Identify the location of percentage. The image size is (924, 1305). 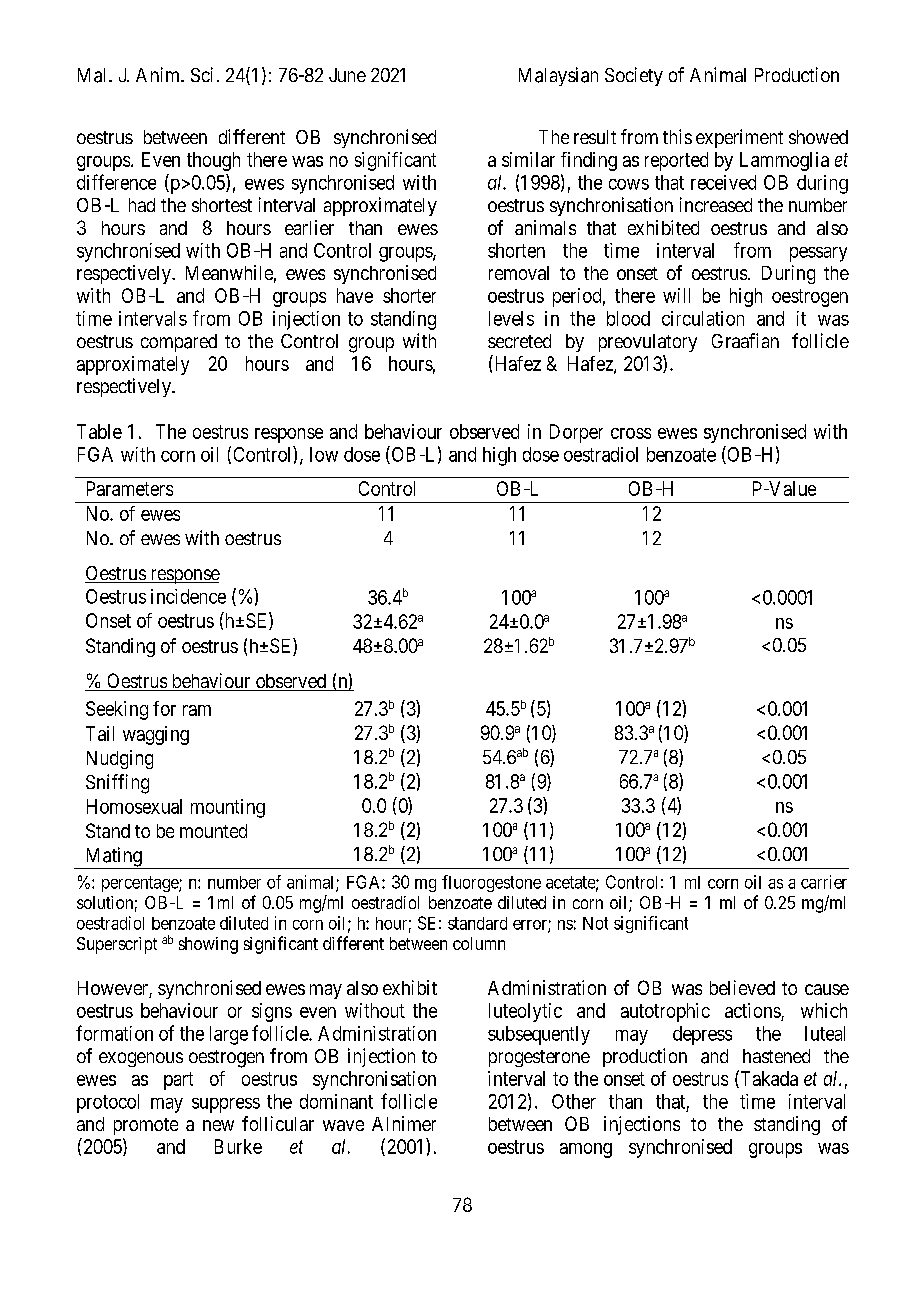
(141, 884).
